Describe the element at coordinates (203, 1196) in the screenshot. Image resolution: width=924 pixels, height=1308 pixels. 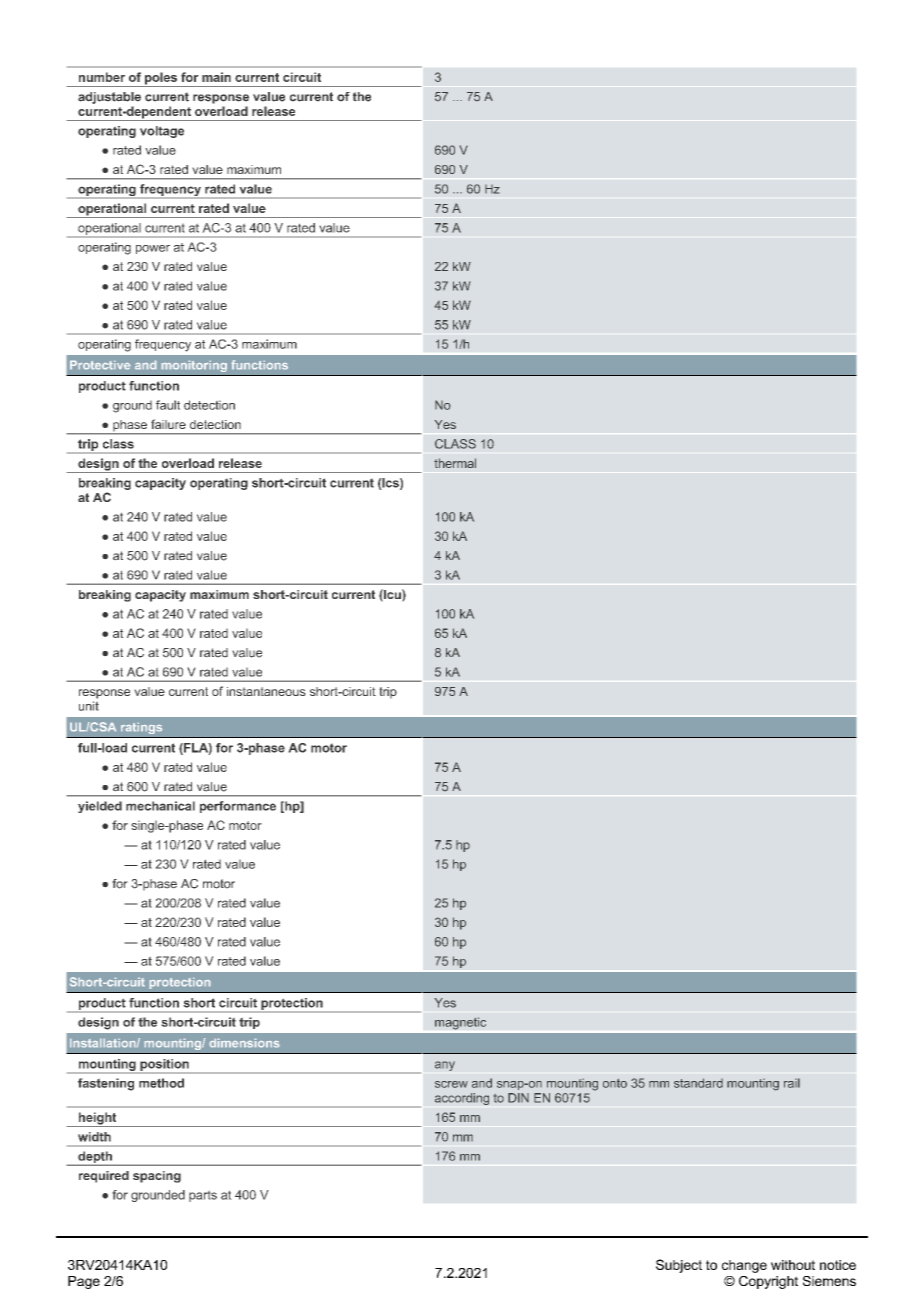
I see `parts` at that location.
